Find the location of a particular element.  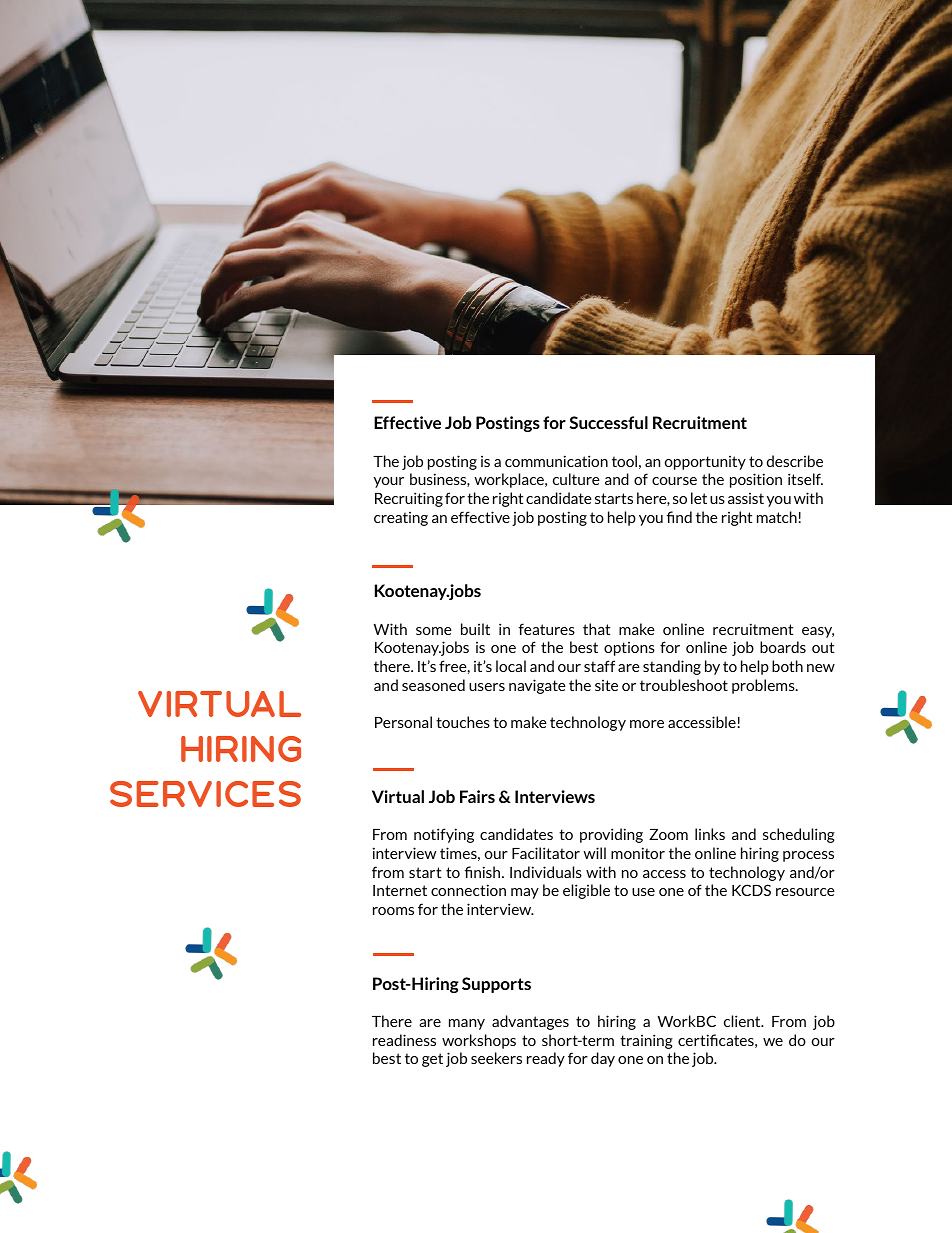

client is located at coordinates (743, 1021).
